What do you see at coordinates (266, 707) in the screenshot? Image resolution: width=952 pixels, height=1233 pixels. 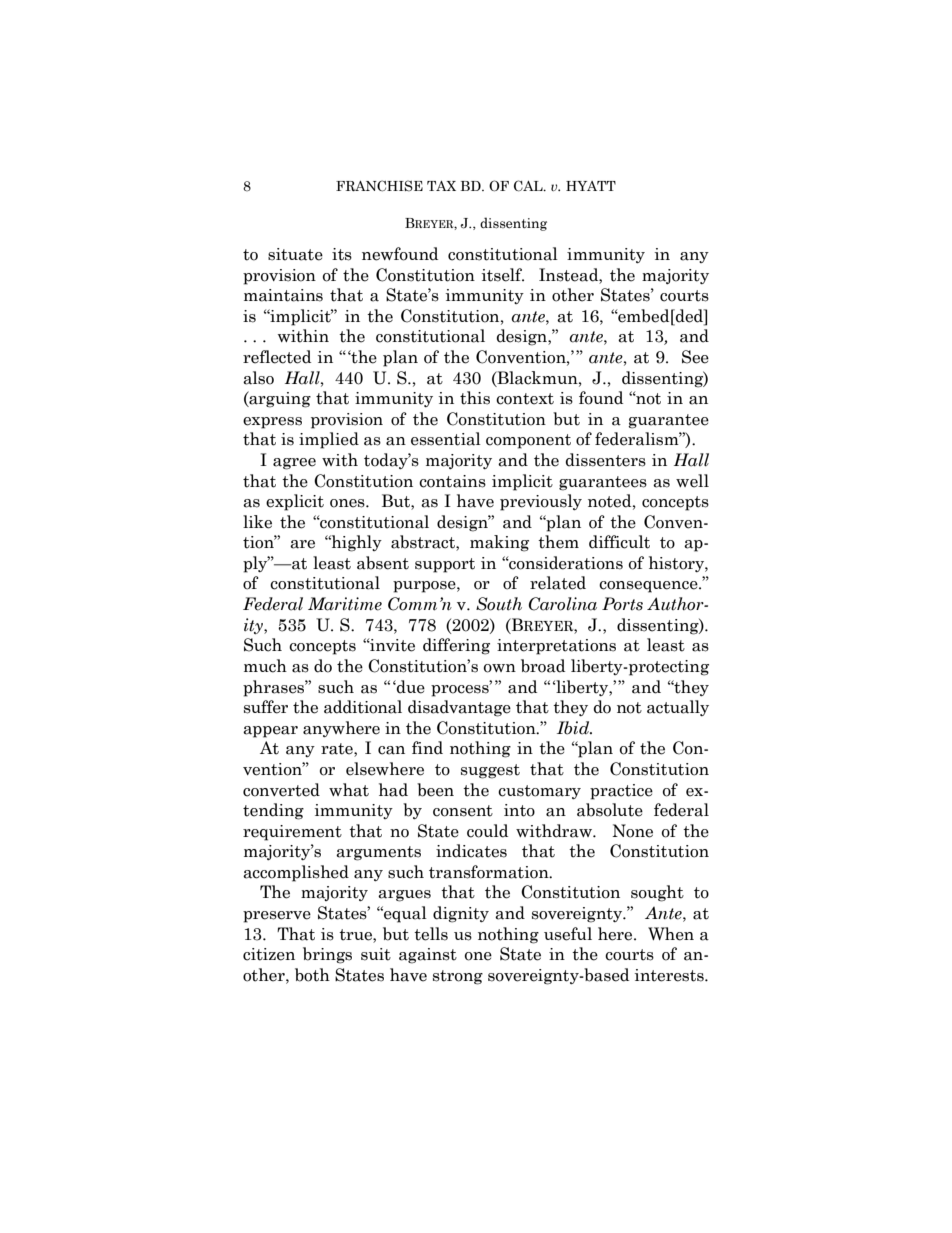 I see `suffer` at bounding box center [266, 707].
